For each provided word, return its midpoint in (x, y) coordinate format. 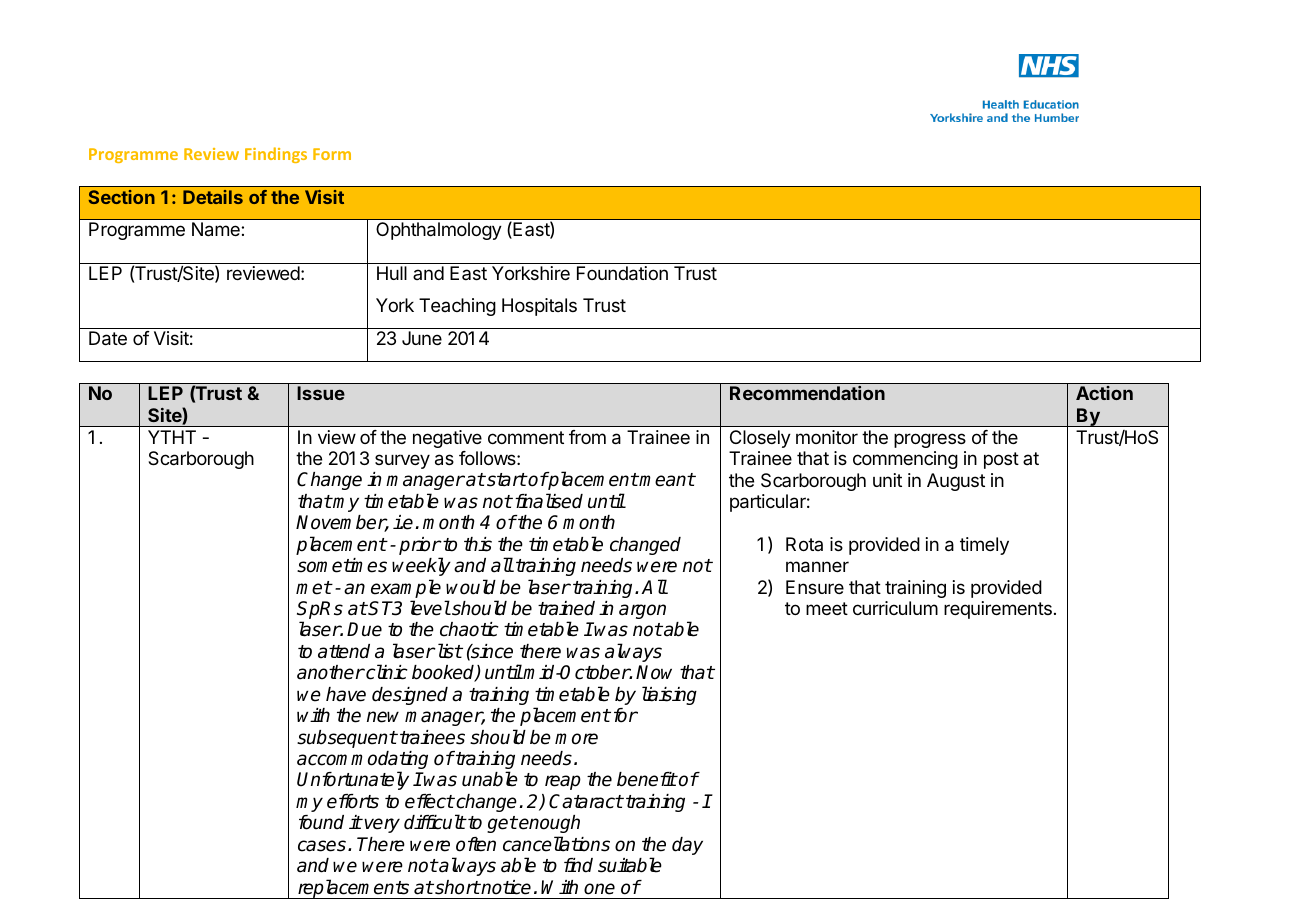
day (687, 846)
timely (984, 546)
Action (1104, 393)
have (346, 694)
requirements (998, 610)
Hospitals (539, 307)
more (576, 739)
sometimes (342, 565)
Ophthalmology (439, 231)
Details (213, 197)
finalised (549, 501)
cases (322, 846)
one (599, 889)
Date (108, 338)
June (422, 338)
